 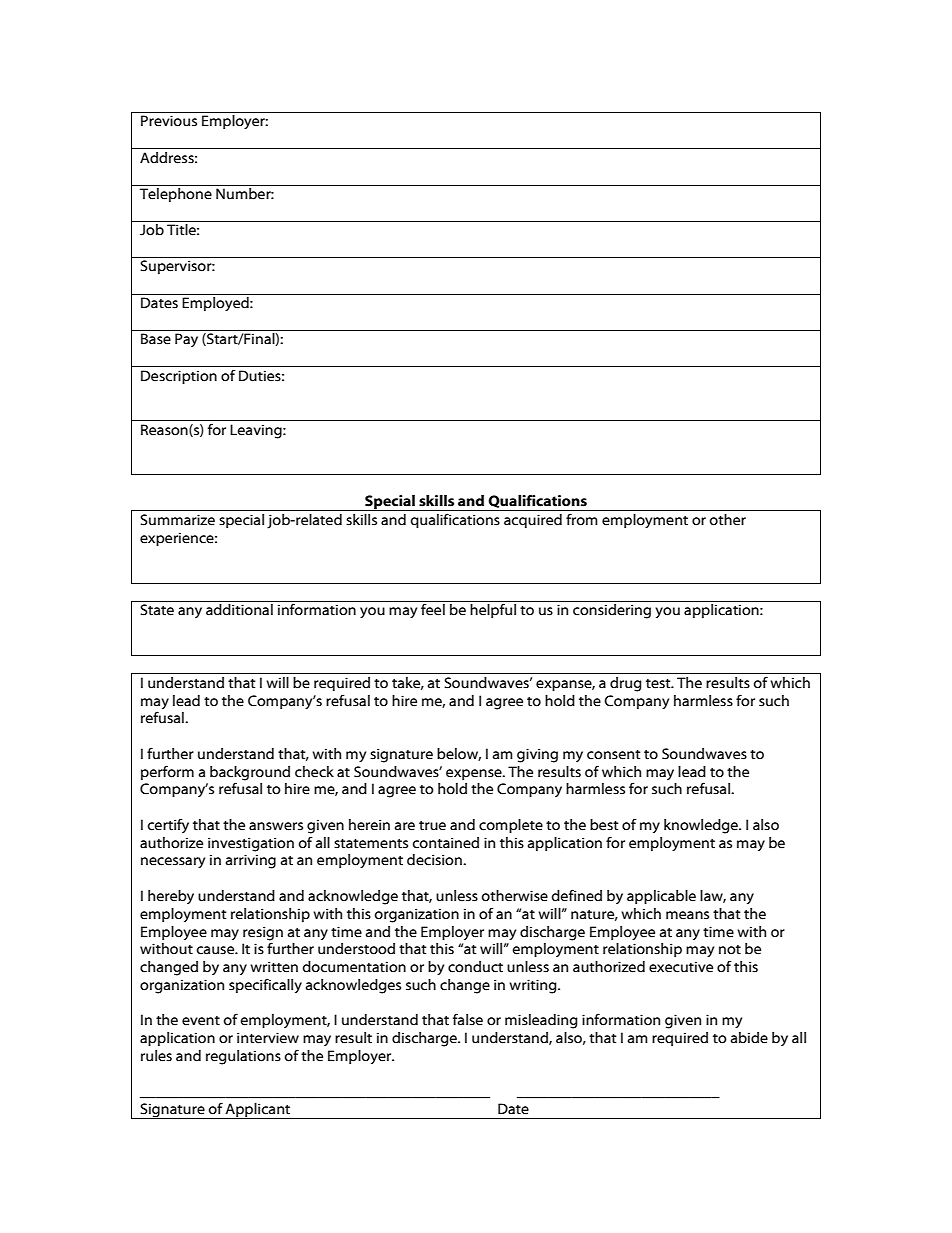 I want to click on background, so click(x=250, y=773).
